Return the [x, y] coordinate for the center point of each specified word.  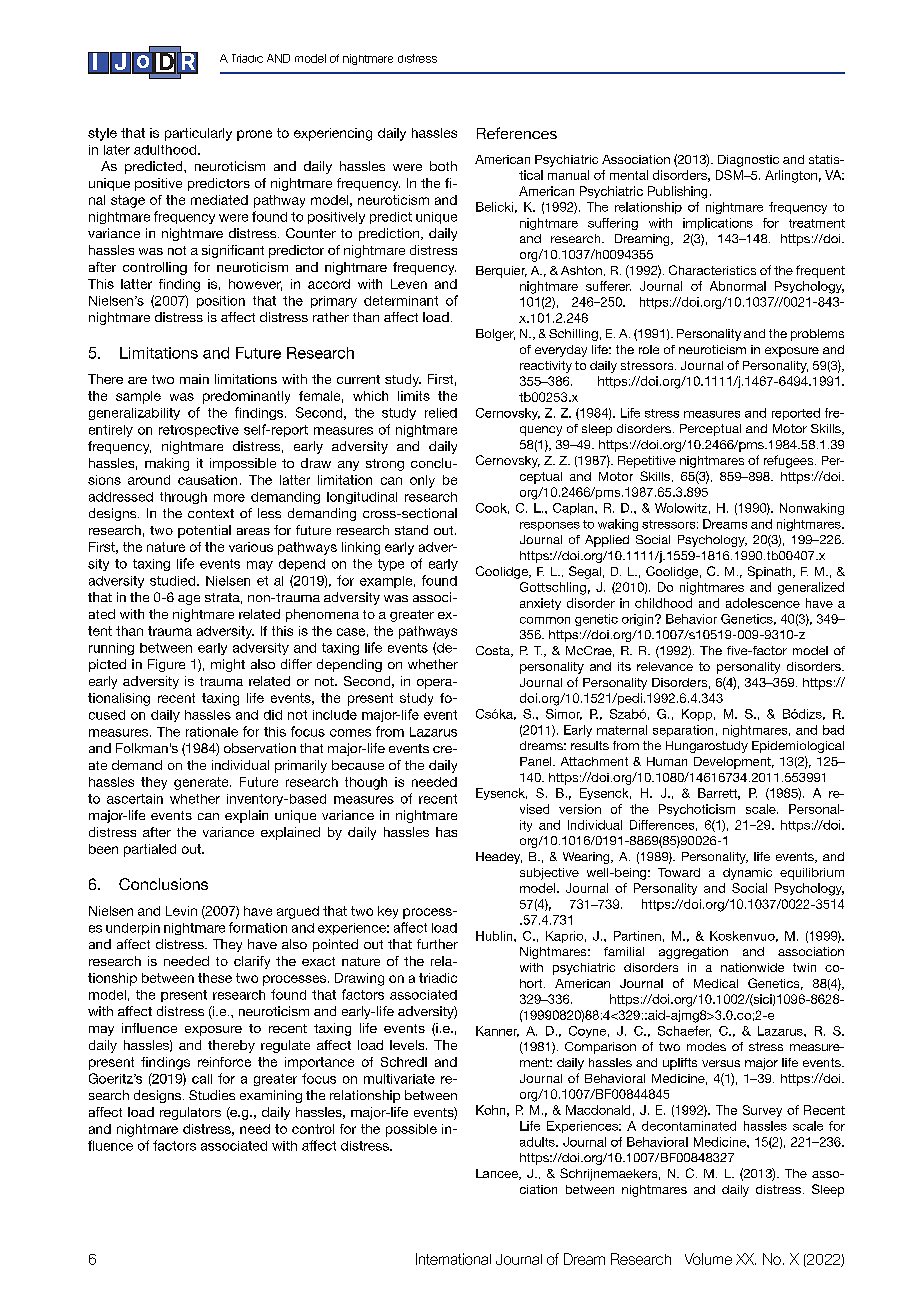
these [215, 978]
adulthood [165, 150]
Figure [166, 665]
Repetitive [647, 462]
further [437, 944]
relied [441, 413]
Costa [494, 651]
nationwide [752, 967]
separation [683, 731]
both [443, 166]
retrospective [199, 431]
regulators [190, 1113]
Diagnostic [748, 161]
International [453, 1259]
